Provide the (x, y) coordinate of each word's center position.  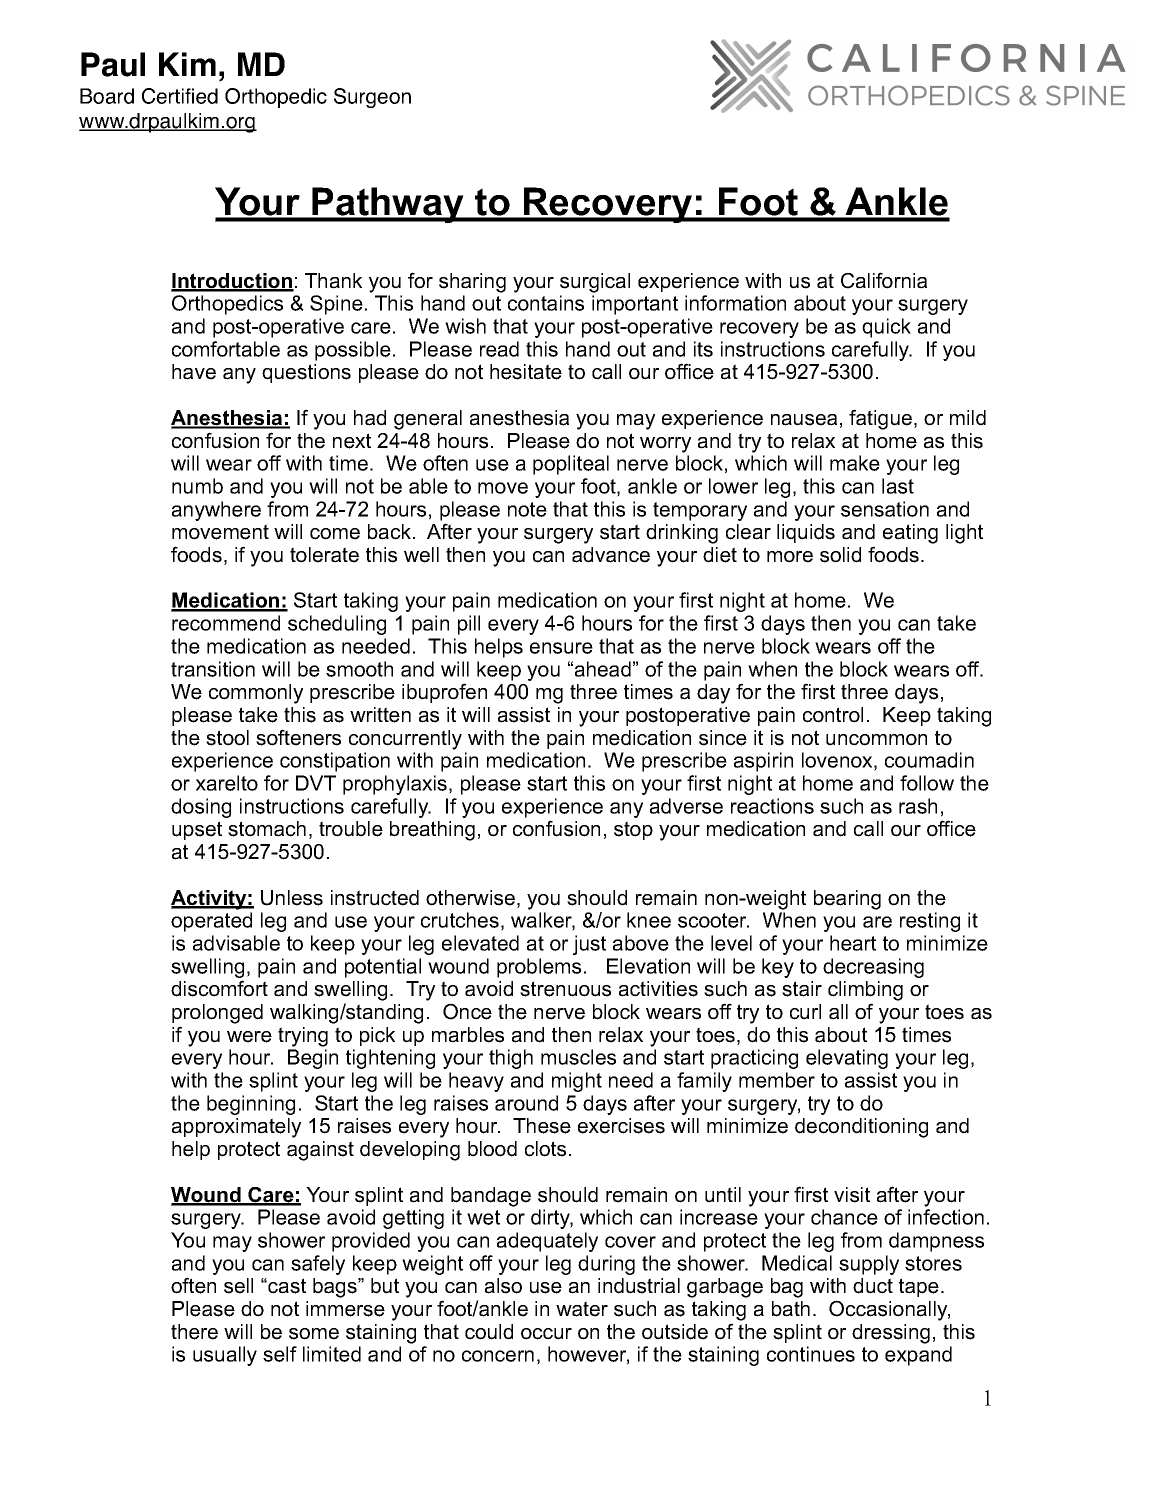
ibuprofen (444, 693)
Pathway (388, 205)
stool (227, 738)
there (194, 1332)
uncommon (876, 740)
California (884, 280)
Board (107, 96)
